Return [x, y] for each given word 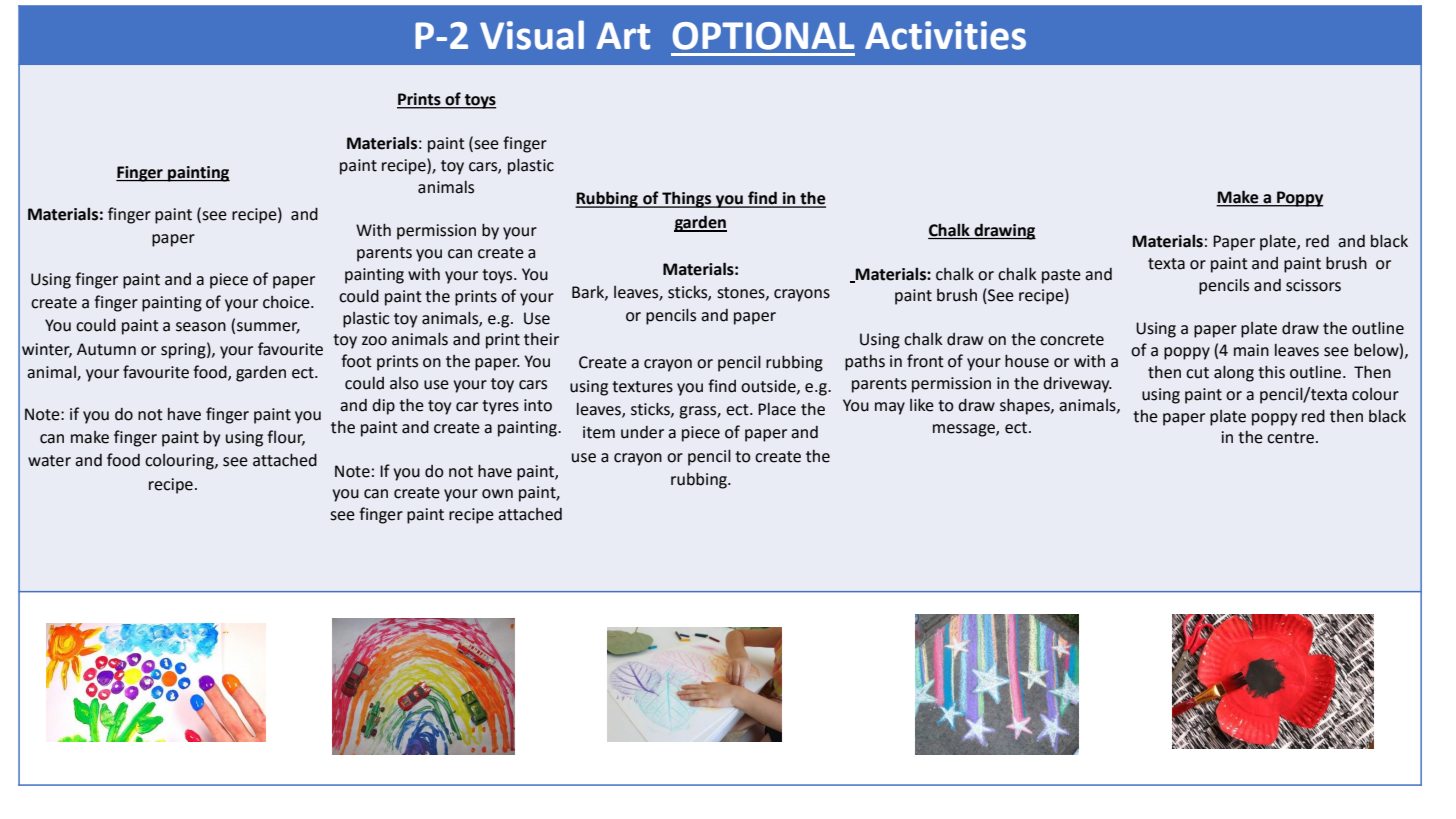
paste [1061, 276]
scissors [1313, 285]
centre [1290, 438]
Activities [945, 35]
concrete [1072, 340]
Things [687, 199]
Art [623, 36]
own [497, 494]
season [201, 327]
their [541, 339]
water [49, 461]
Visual [532, 35]
